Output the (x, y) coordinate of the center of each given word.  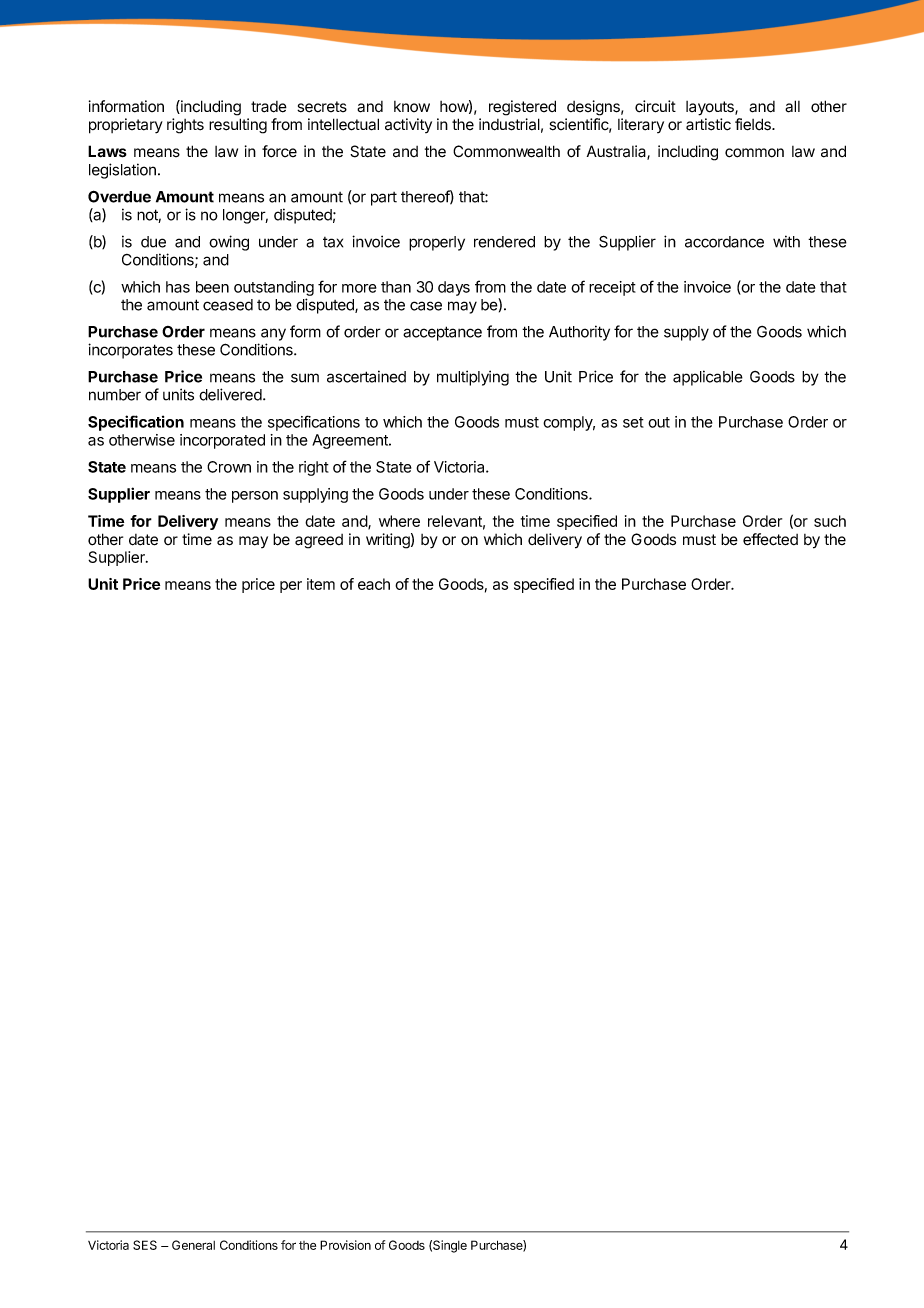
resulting (238, 126)
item (321, 584)
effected (770, 539)
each (374, 584)
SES (145, 1245)
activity (408, 125)
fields (754, 124)
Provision (345, 1245)
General (193, 1245)
